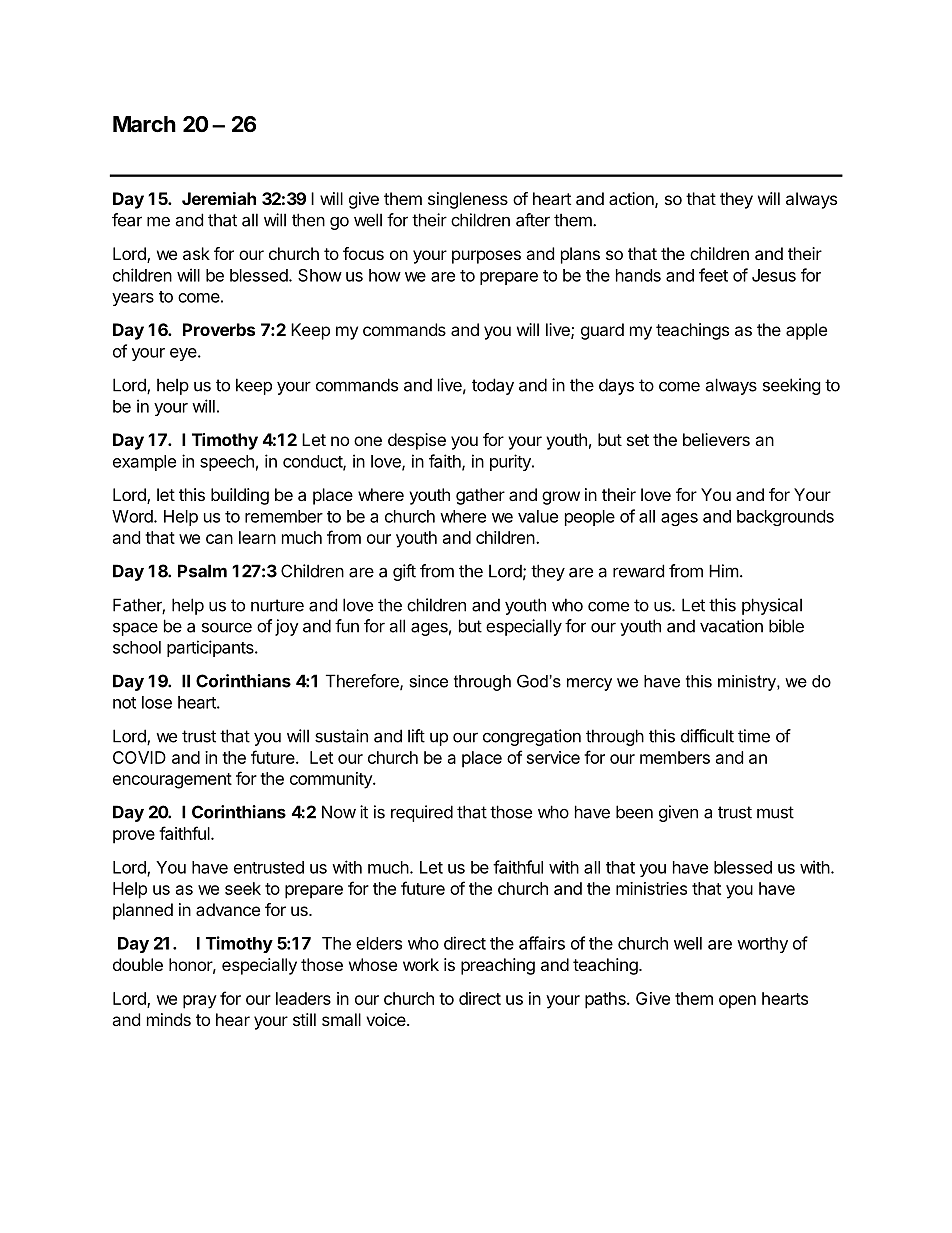 This document has width=952, height=1233. Describe the element at coordinates (227, 463) in the document. I see `speech` at that location.
